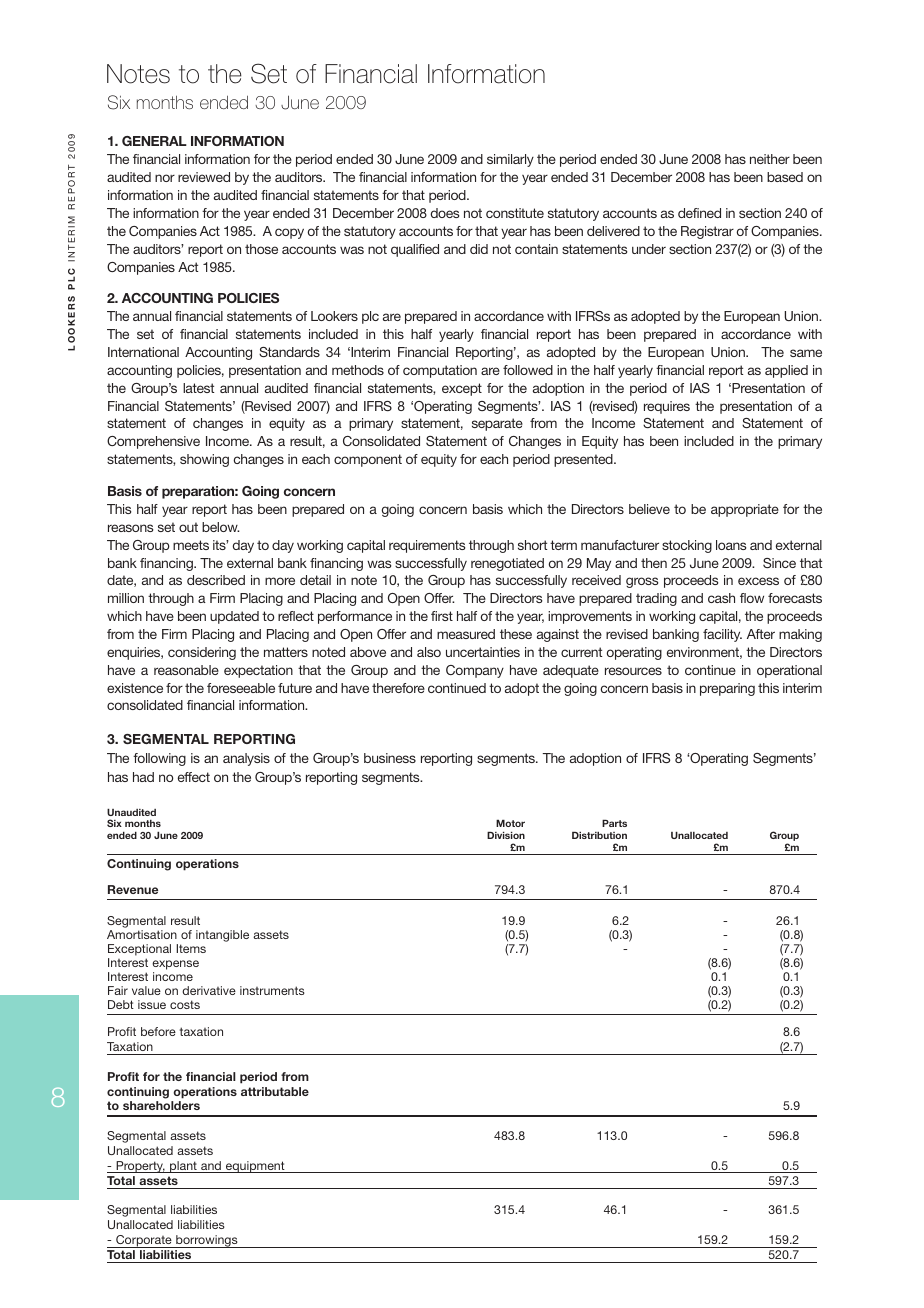 The width and height of the screenshot is (924, 1308). I want to click on attributable, so click(275, 1091).
